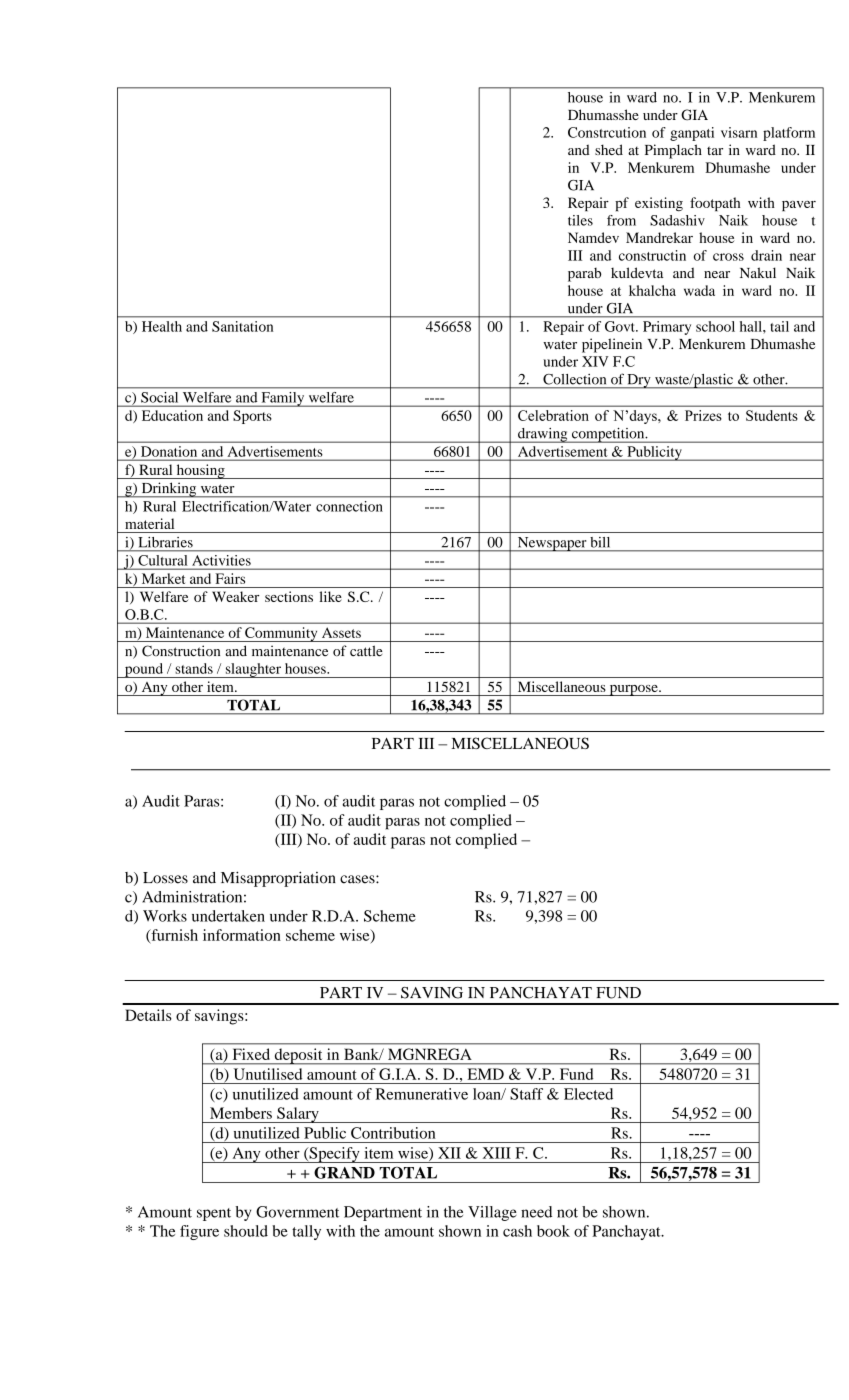 The image size is (849, 1400). What do you see at coordinates (194, 668) in the page?
I see `stands` at bounding box center [194, 668].
